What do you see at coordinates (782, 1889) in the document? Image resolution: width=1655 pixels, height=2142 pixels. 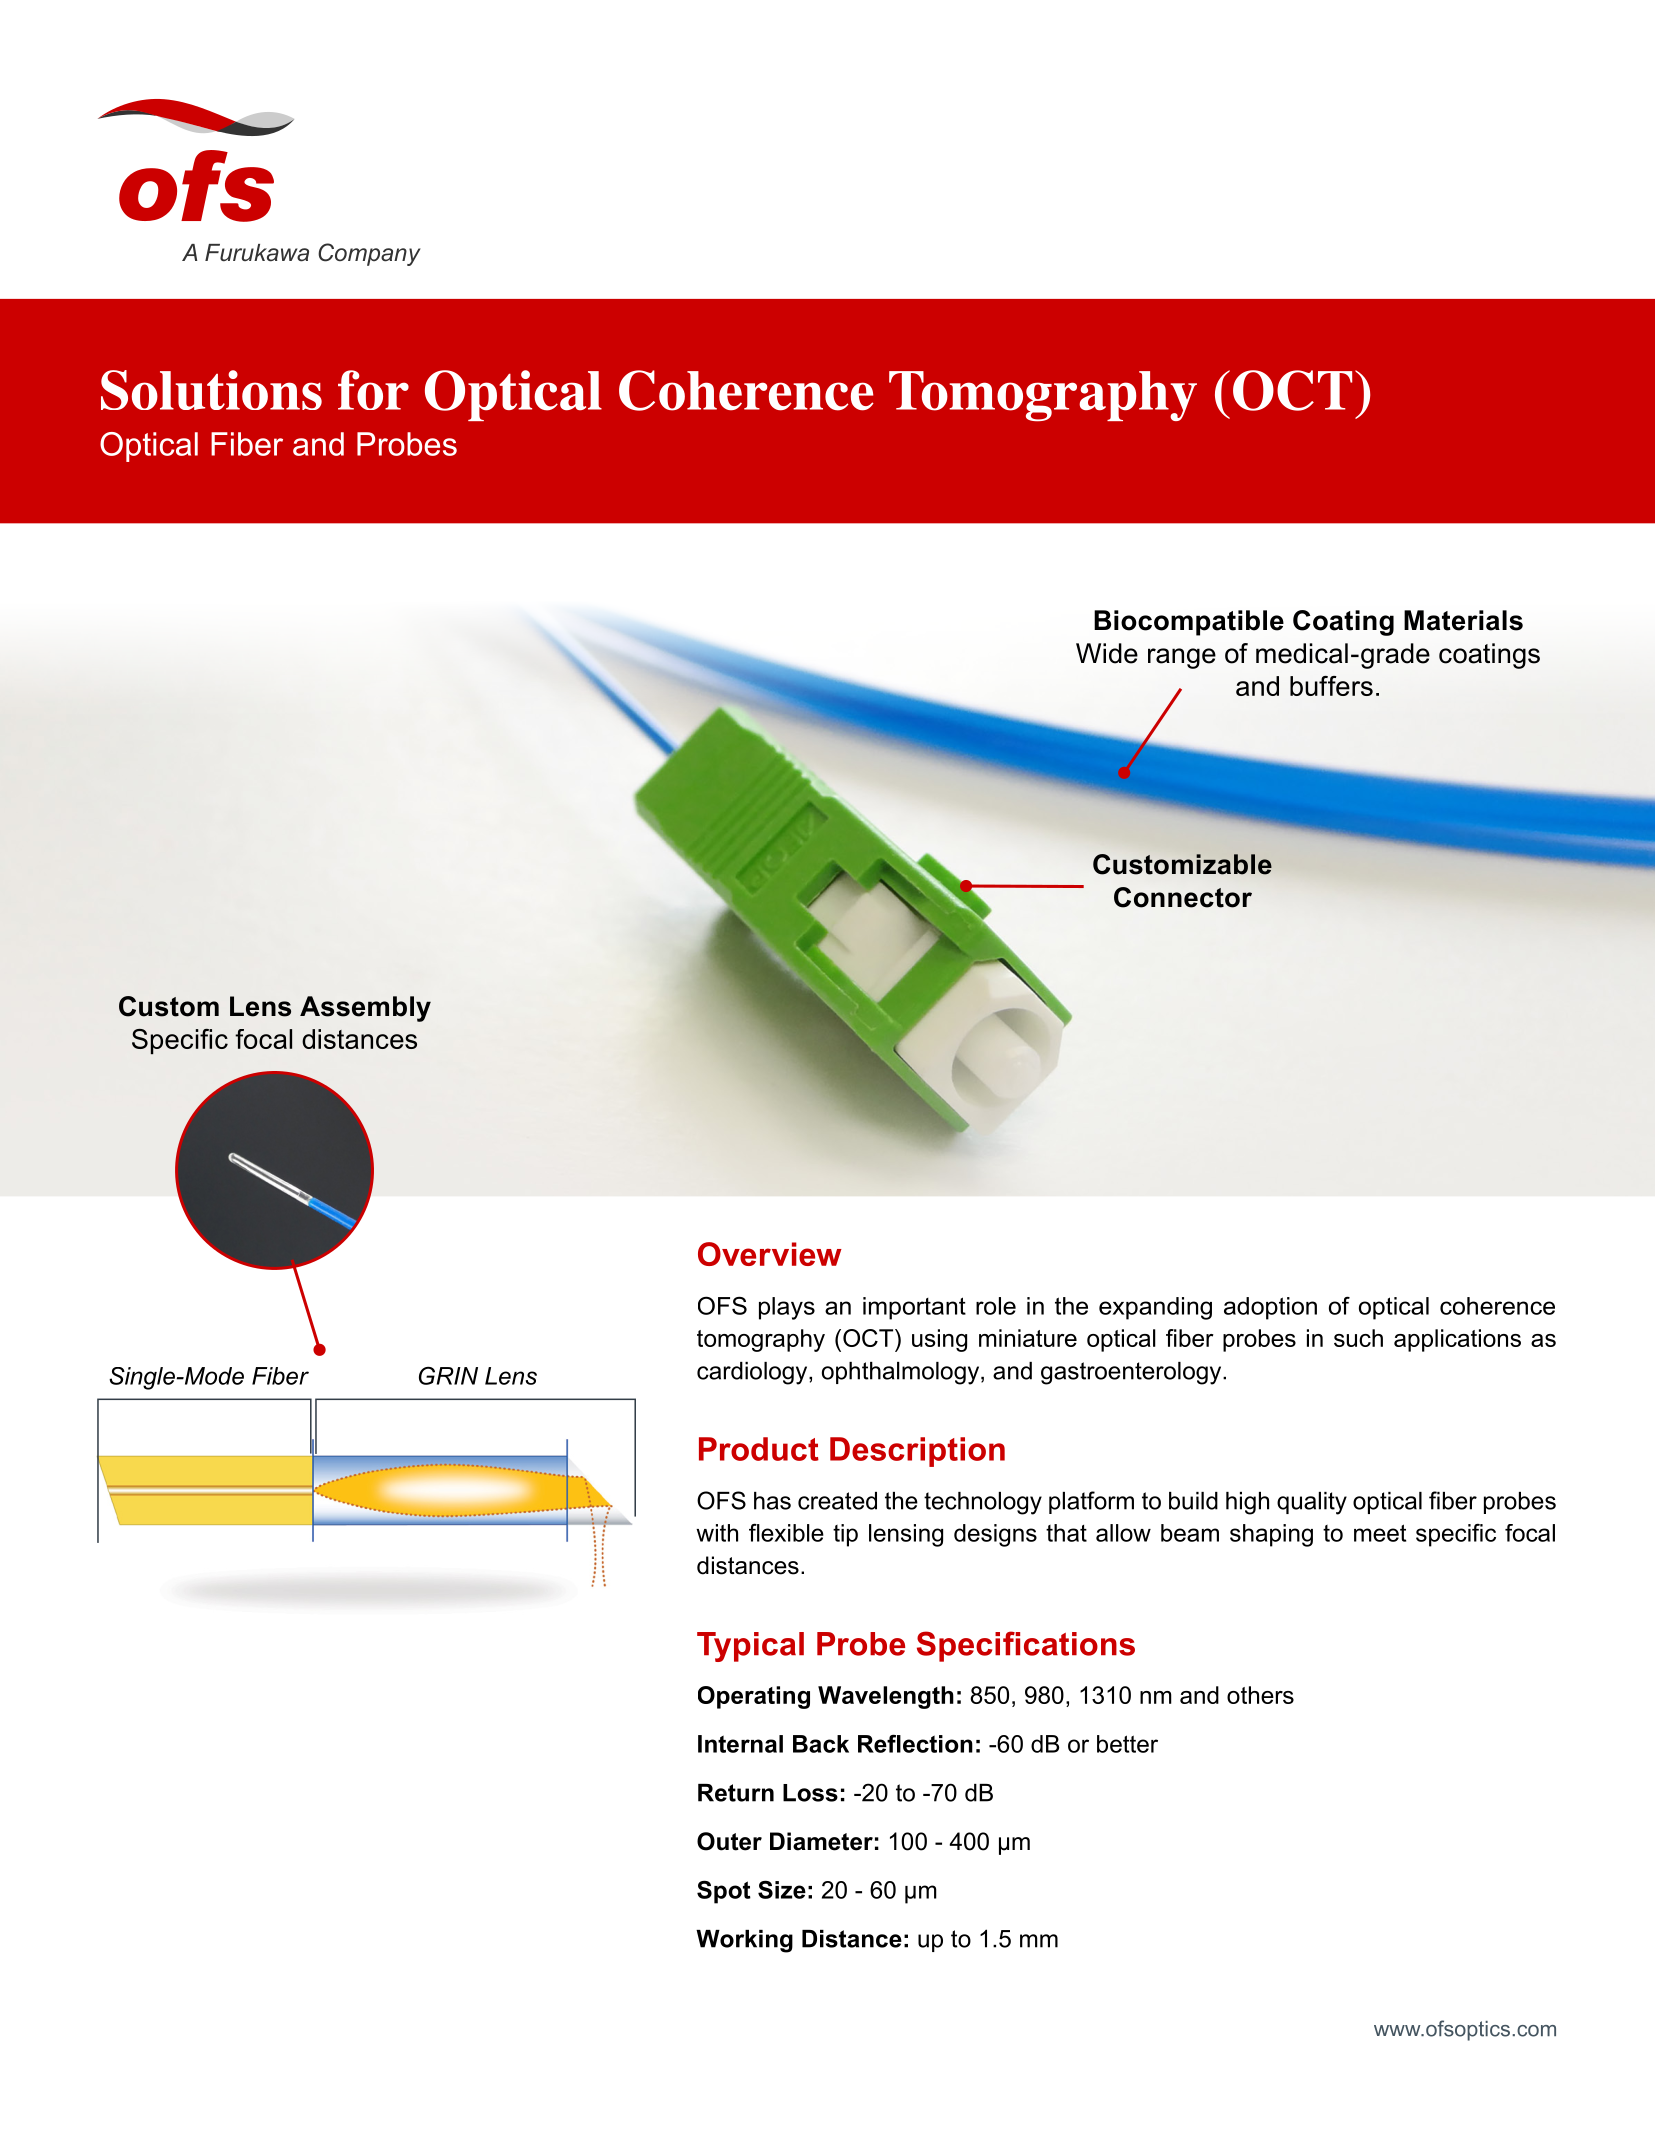 I see `Size` at bounding box center [782, 1889].
